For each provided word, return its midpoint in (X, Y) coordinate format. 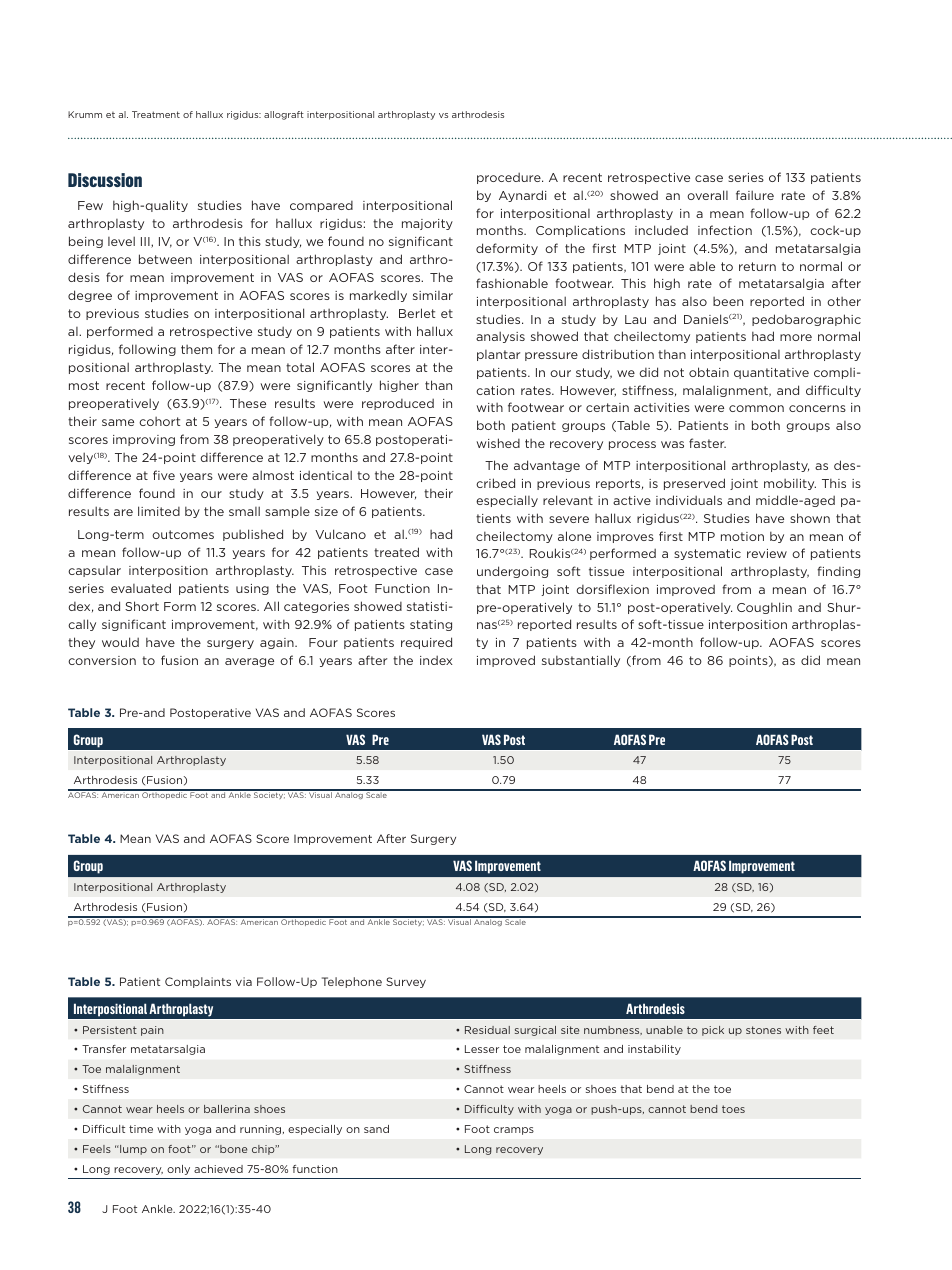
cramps (514, 1131)
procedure (510, 178)
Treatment (156, 114)
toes (733, 1109)
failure (755, 195)
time (141, 1129)
